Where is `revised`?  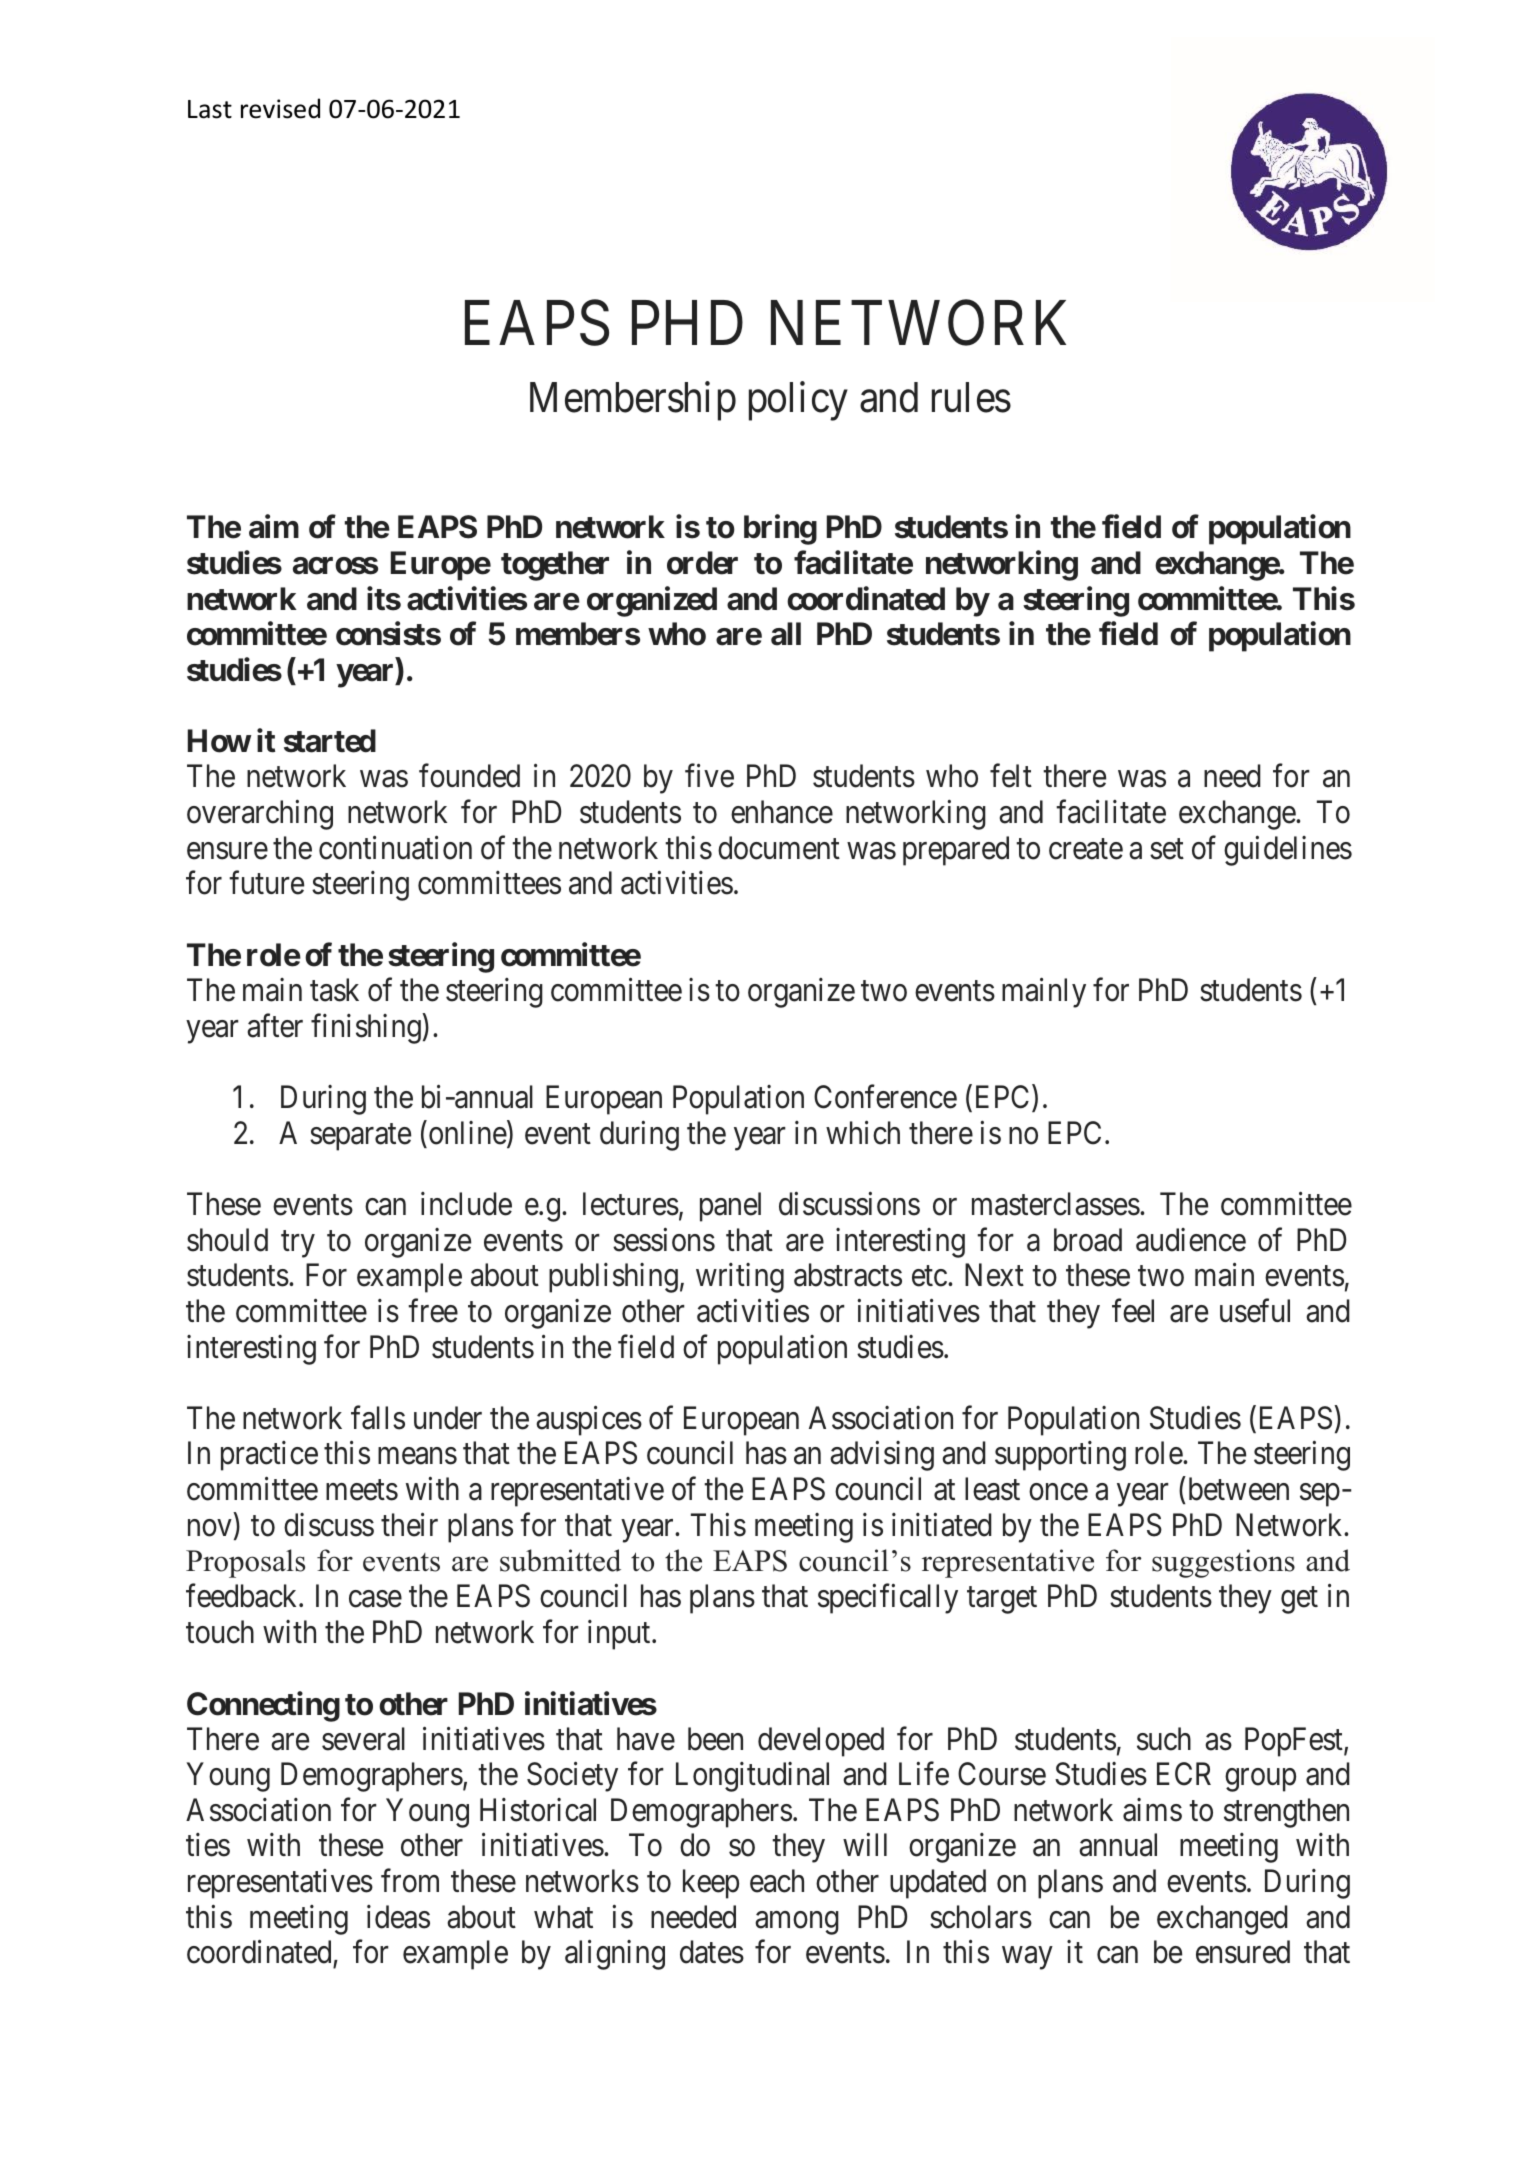 revised is located at coordinates (280, 108).
